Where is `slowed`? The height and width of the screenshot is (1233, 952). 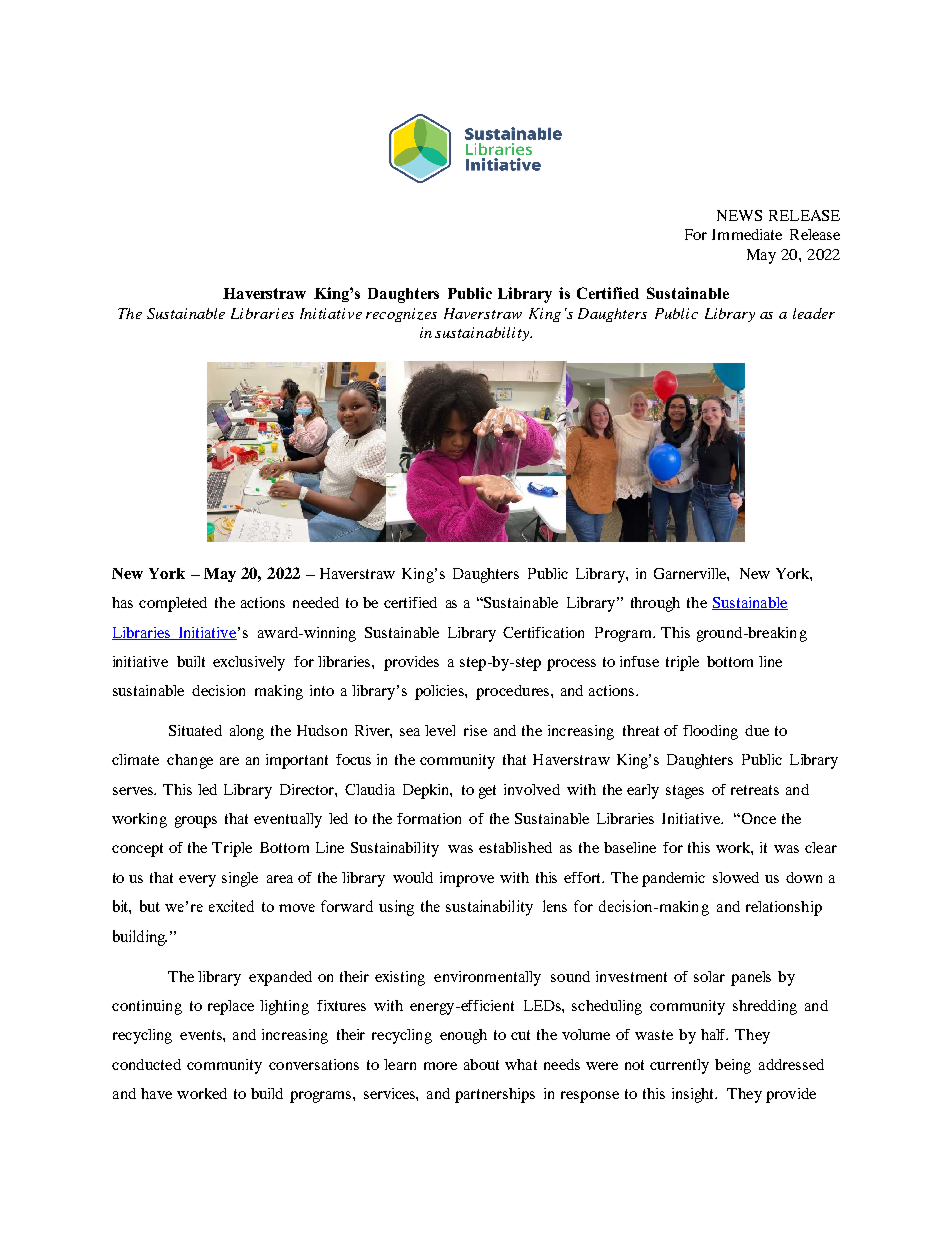 slowed is located at coordinates (736, 877).
